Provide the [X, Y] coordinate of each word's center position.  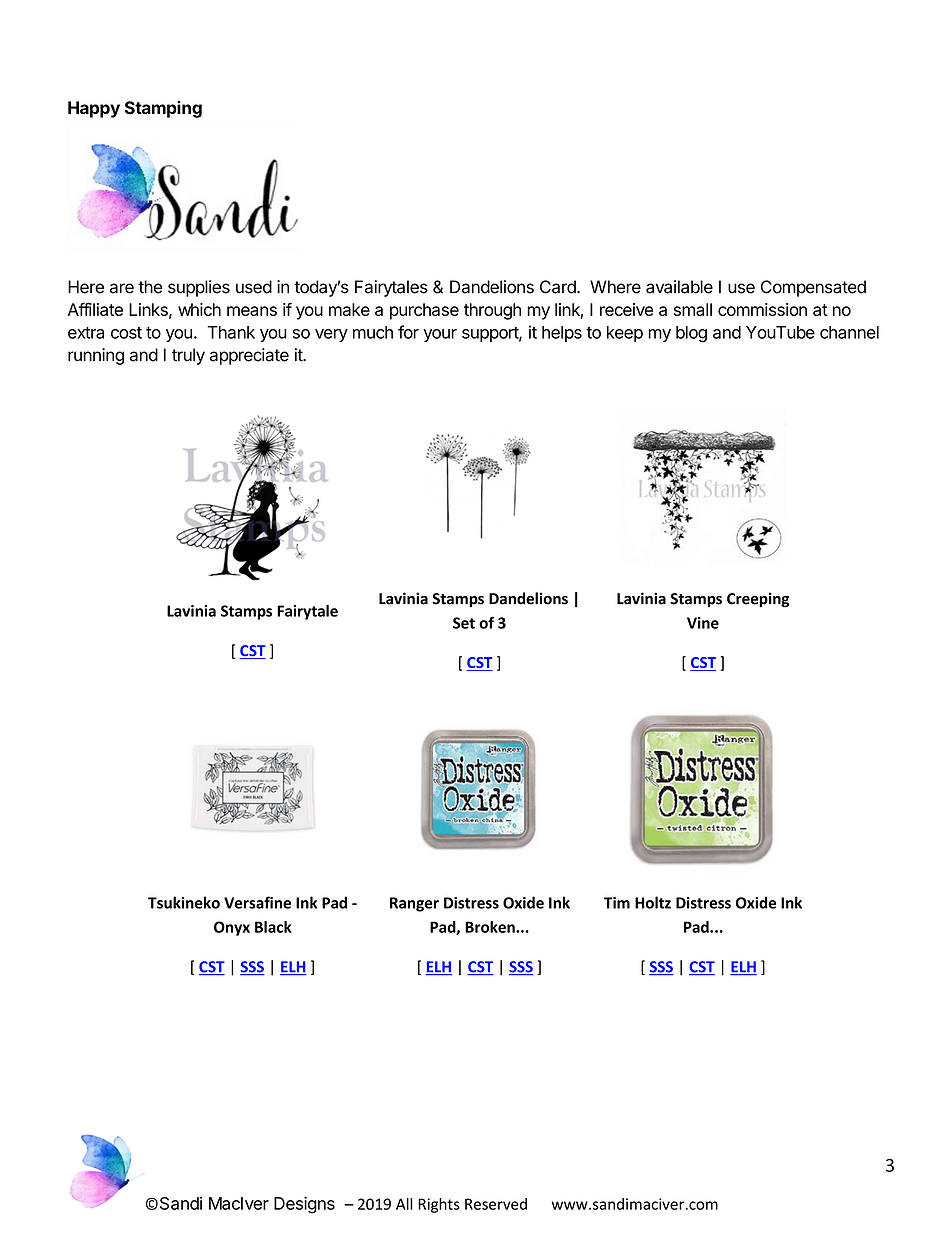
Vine [703, 623]
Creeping [758, 600]
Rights [439, 1205]
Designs [304, 1205]
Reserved [496, 1204]
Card [559, 287]
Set [464, 623]
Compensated [813, 288]
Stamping [163, 109]
